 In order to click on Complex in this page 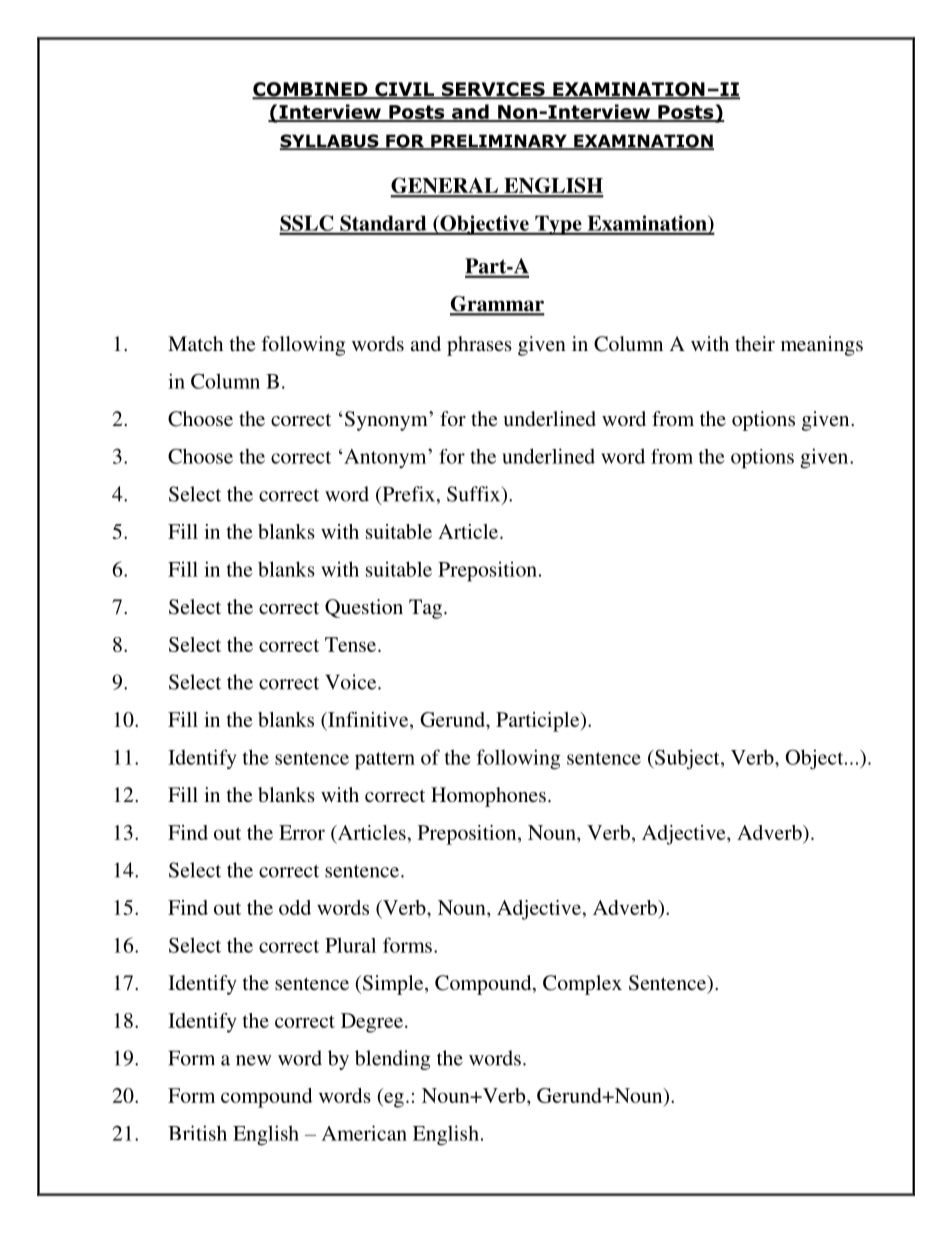, I will do `click(582, 985)`.
